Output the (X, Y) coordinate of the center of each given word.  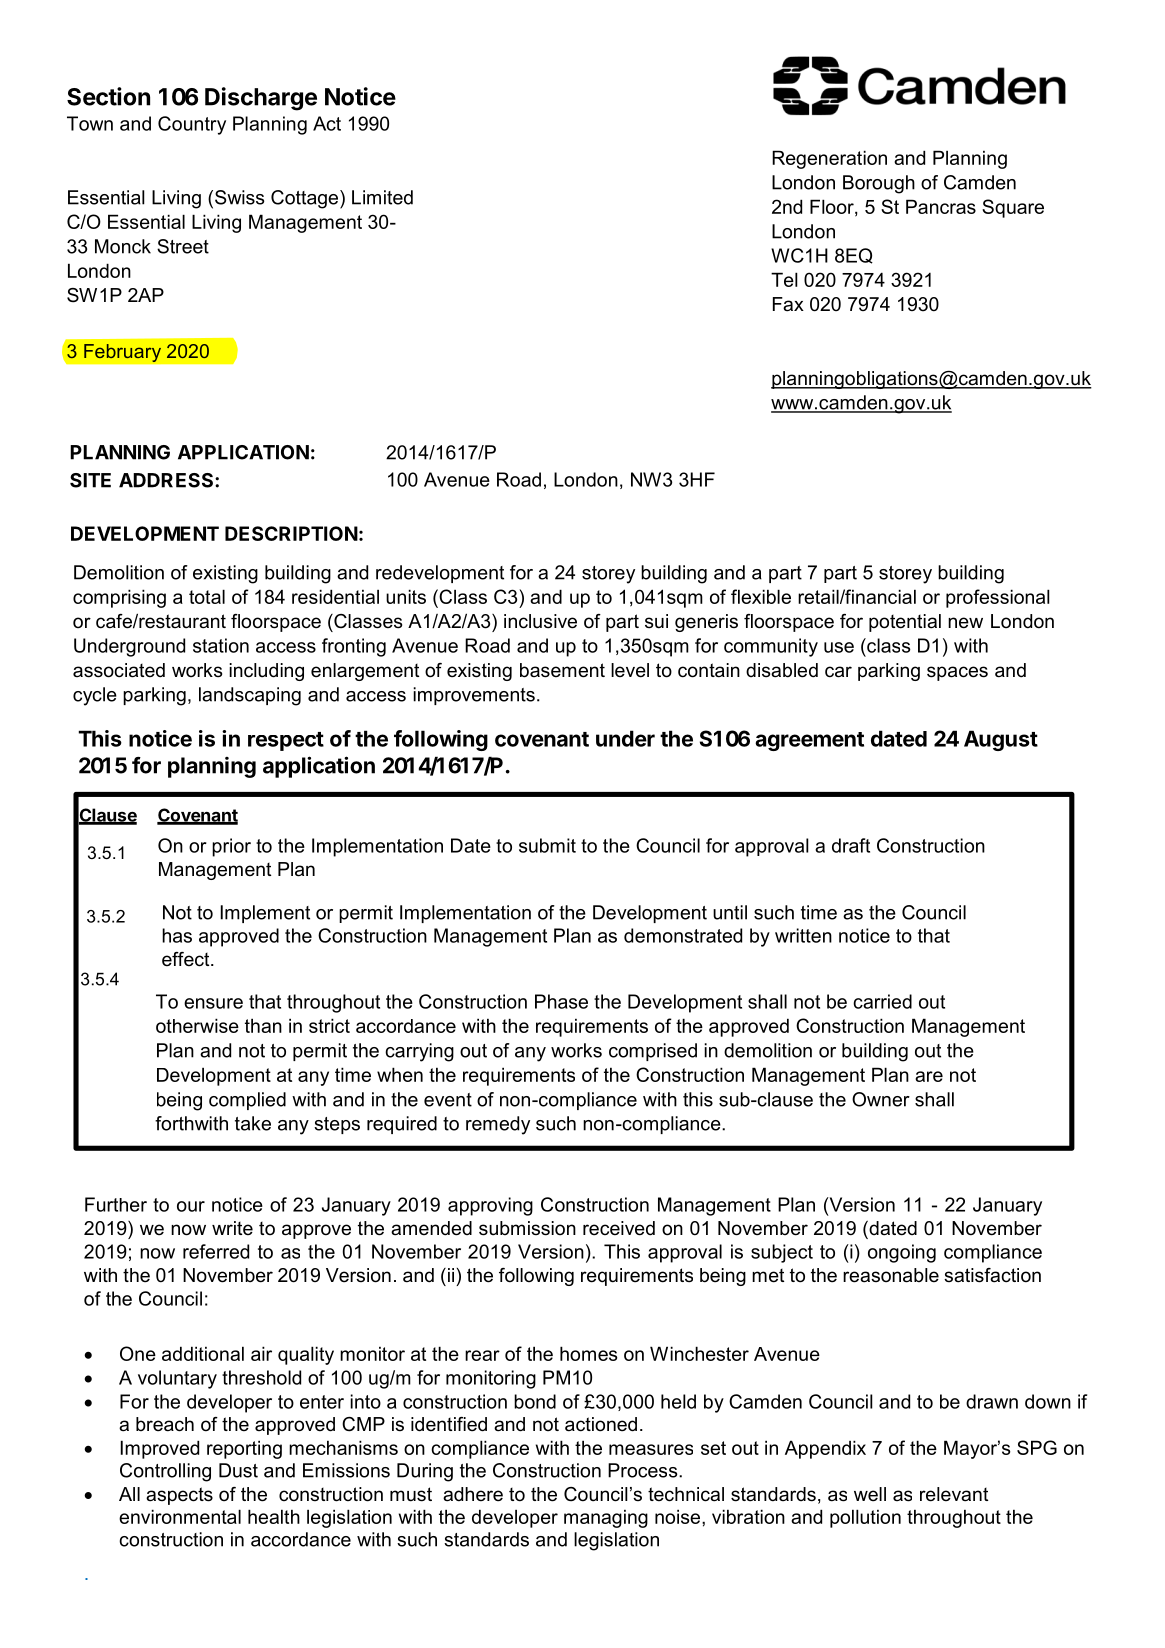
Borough (879, 184)
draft (851, 845)
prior (231, 847)
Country (192, 125)
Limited (382, 197)
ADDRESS (167, 480)
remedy (498, 1125)
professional (998, 598)
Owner (881, 1099)
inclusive (540, 621)
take (253, 1123)
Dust (238, 1470)
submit (547, 845)
